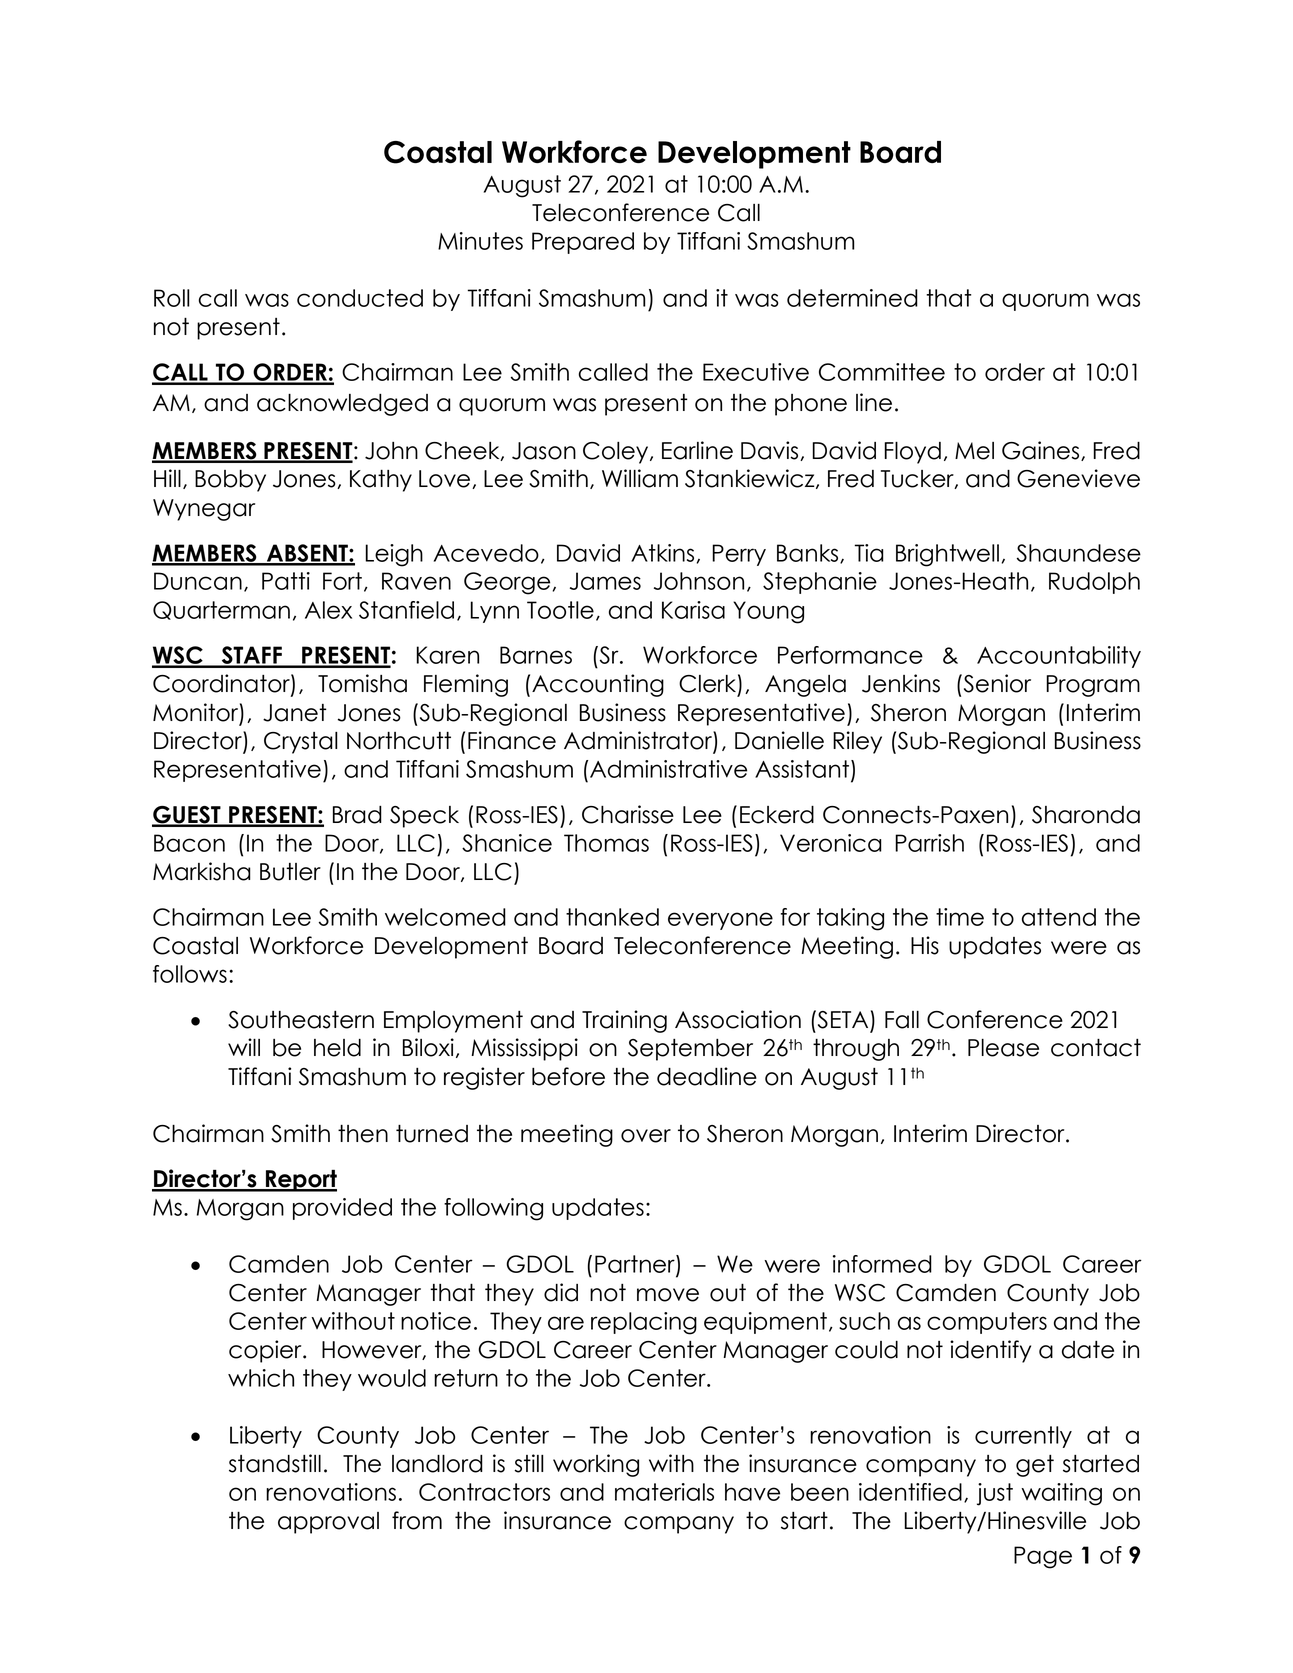  What do you see at coordinates (290, 872) in the screenshot?
I see `Butler` at bounding box center [290, 872].
